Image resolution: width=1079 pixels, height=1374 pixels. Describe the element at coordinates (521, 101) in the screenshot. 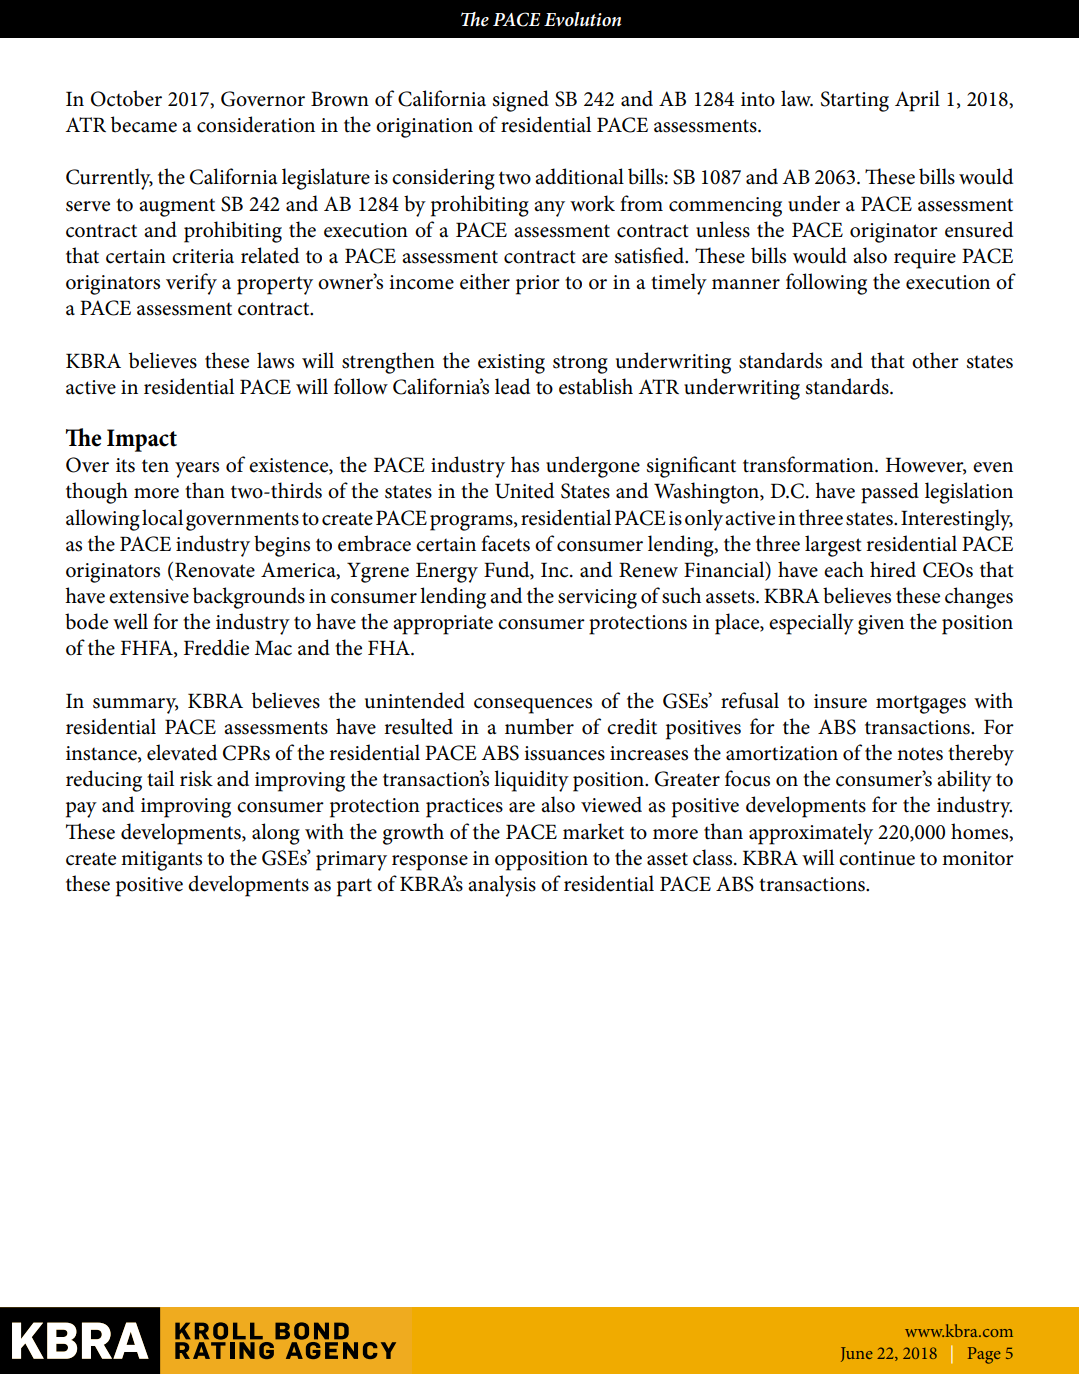

I see `signed` at that location.
